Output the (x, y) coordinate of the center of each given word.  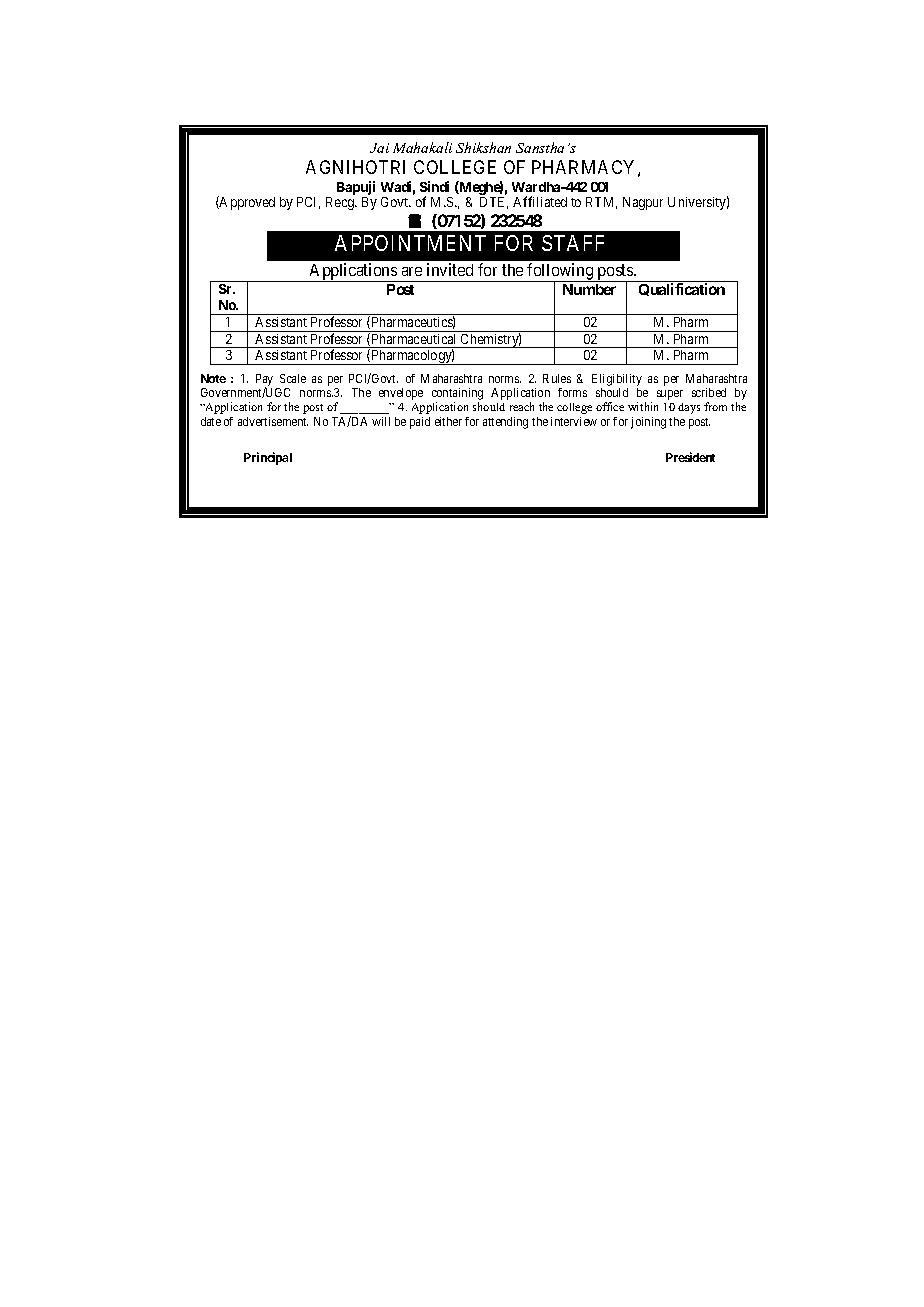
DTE (494, 203)
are (412, 271)
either (448, 421)
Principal (268, 458)
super (670, 395)
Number (589, 289)
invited (450, 269)
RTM (601, 203)
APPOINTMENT (410, 243)
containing (457, 395)
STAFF (573, 243)
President (690, 457)
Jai (379, 148)
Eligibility (617, 381)
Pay (264, 381)
